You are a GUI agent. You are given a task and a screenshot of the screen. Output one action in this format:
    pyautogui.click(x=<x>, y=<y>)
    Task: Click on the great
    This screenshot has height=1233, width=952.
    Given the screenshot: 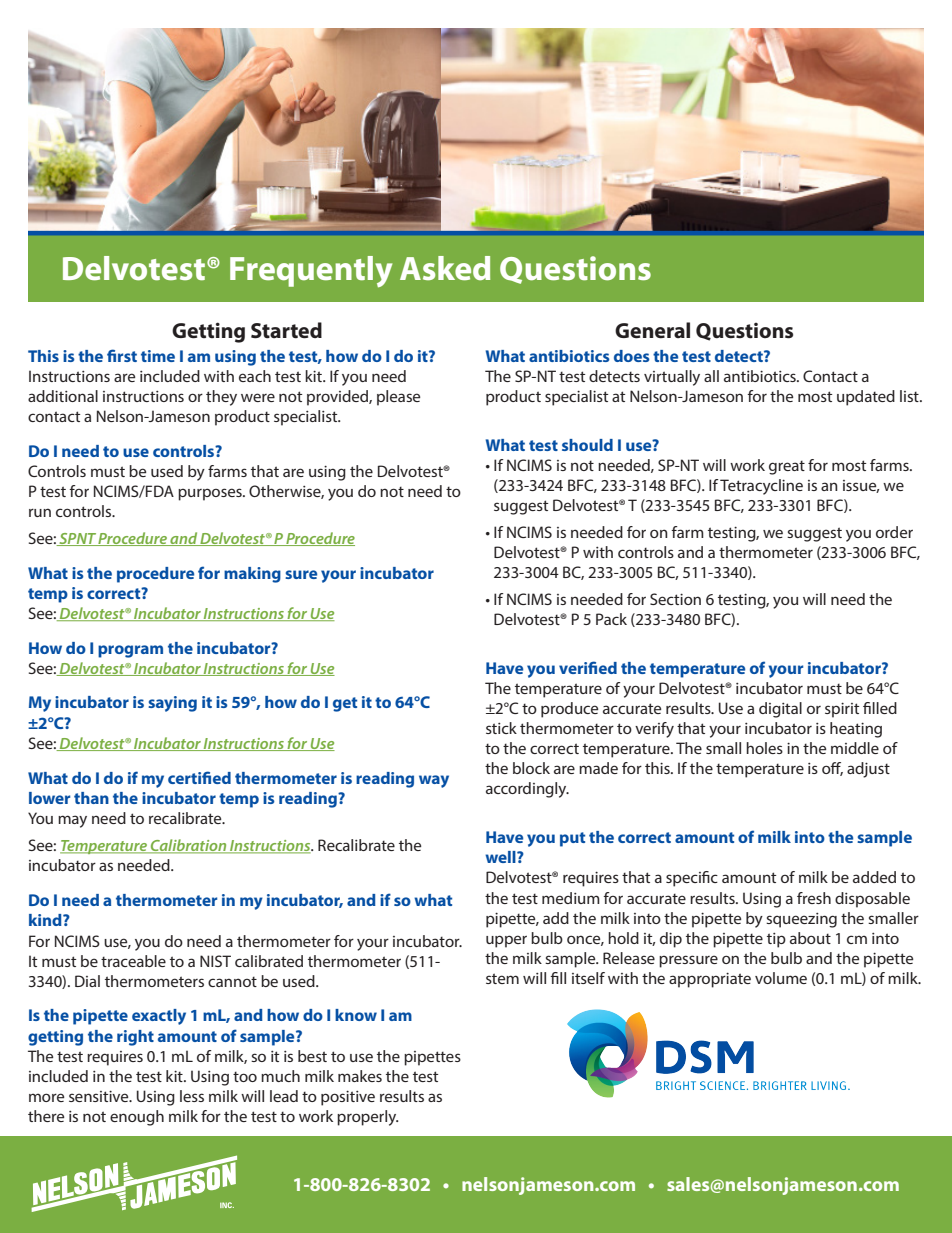 What is the action you would take?
    pyautogui.click(x=787, y=467)
